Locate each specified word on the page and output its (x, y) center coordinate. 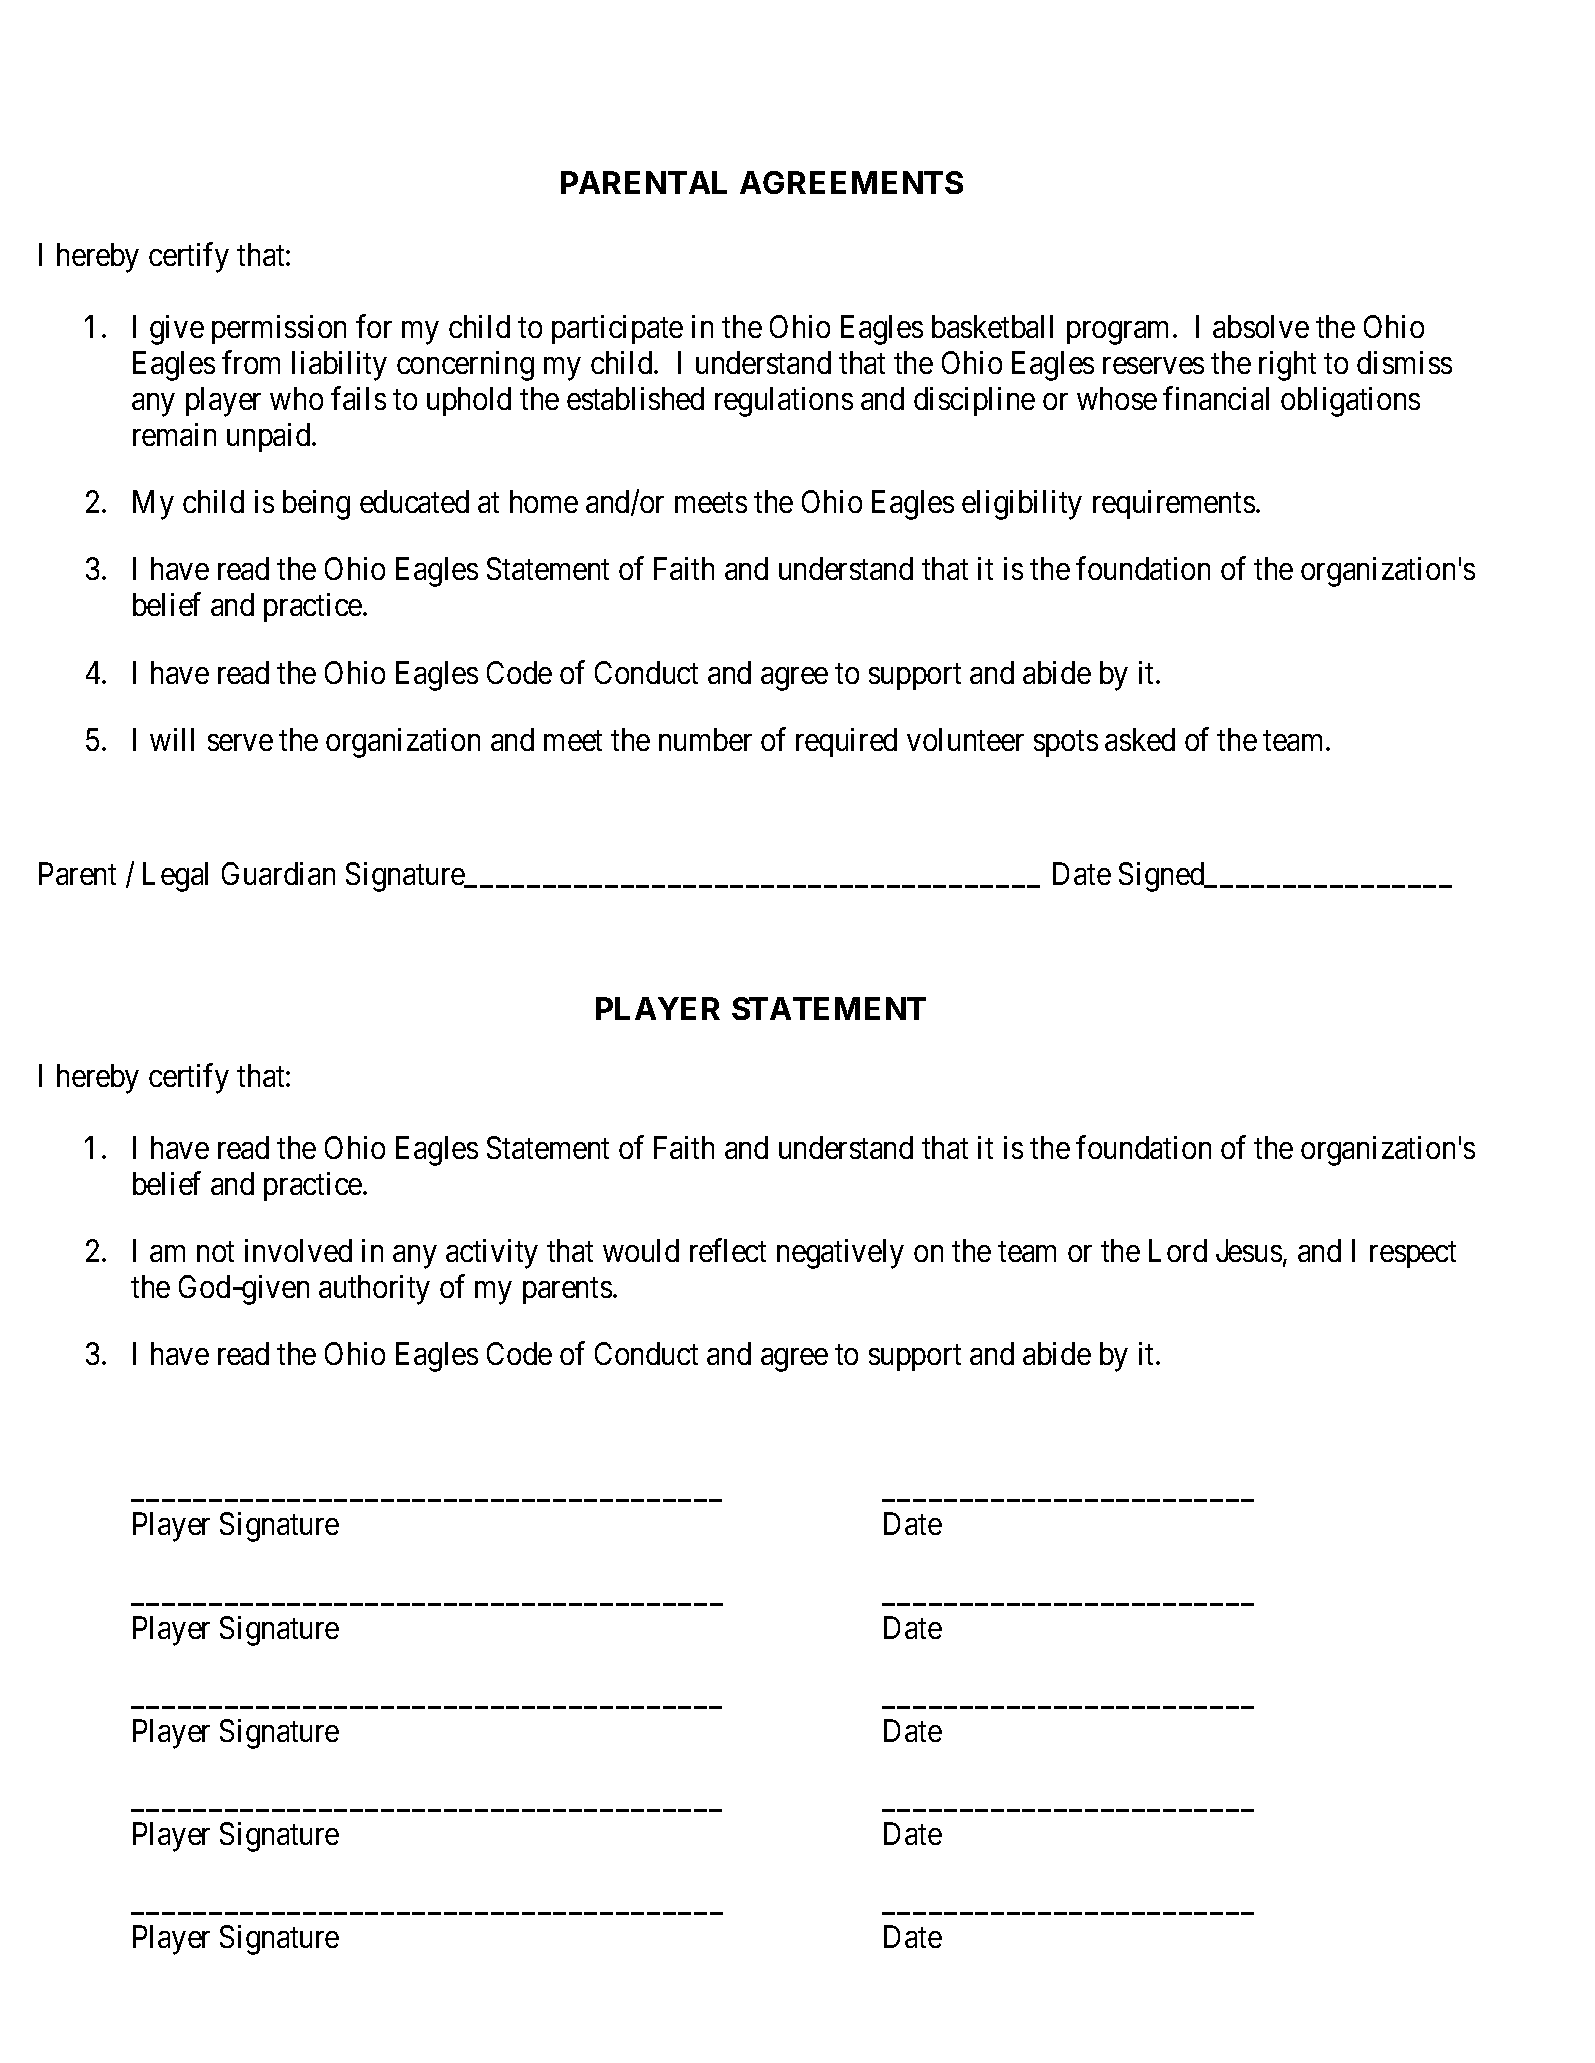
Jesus (1249, 1250)
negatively (840, 1254)
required (846, 742)
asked (1140, 739)
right (1287, 366)
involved (298, 1250)
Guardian (278, 873)
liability (339, 366)
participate (617, 329)
